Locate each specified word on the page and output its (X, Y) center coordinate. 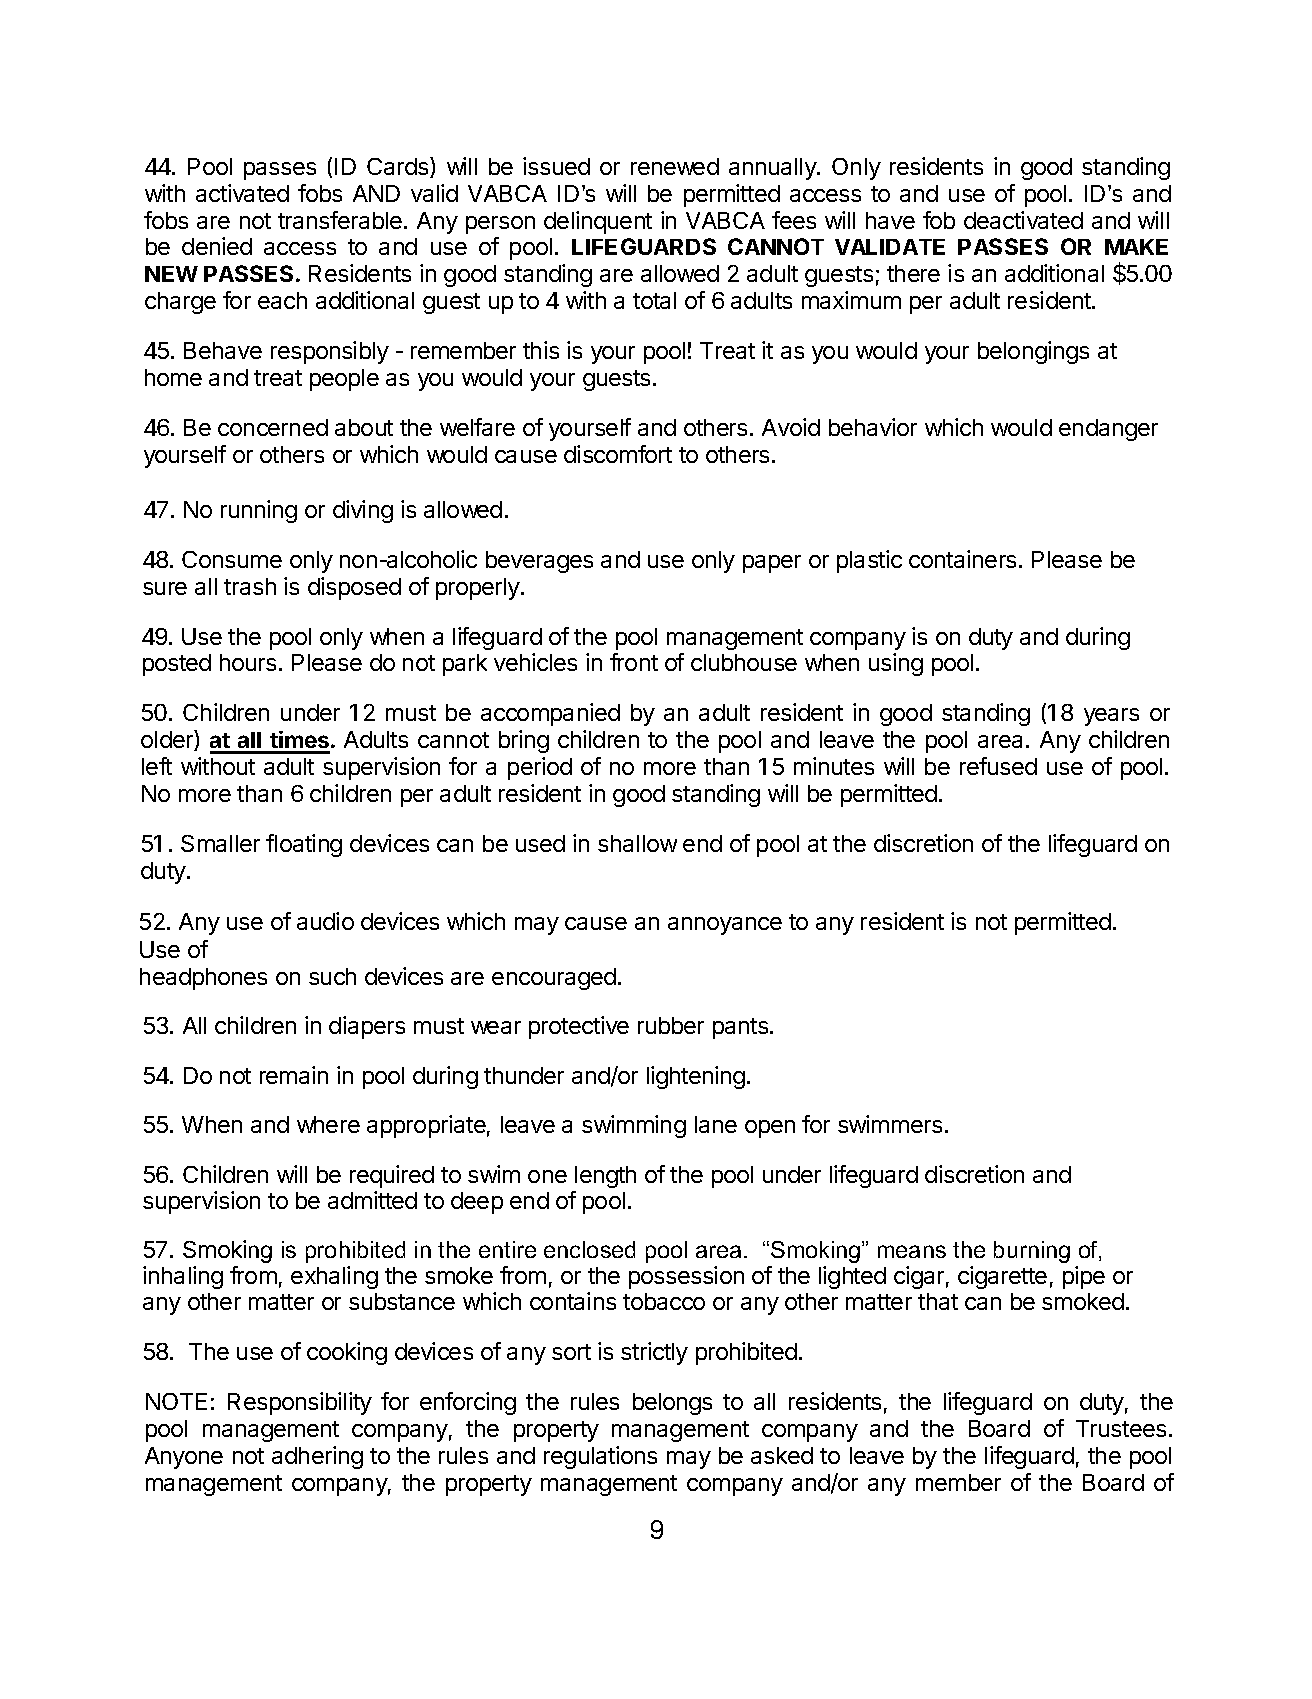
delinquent (598, 222)
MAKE (1136, 247)
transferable (340, 220)
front (634, 662)
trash (250, 586)
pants (742, 1028)
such (332, 976)
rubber (671, 1025)
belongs (672, 1404)
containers (962, 559)
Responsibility (300, 1403)
